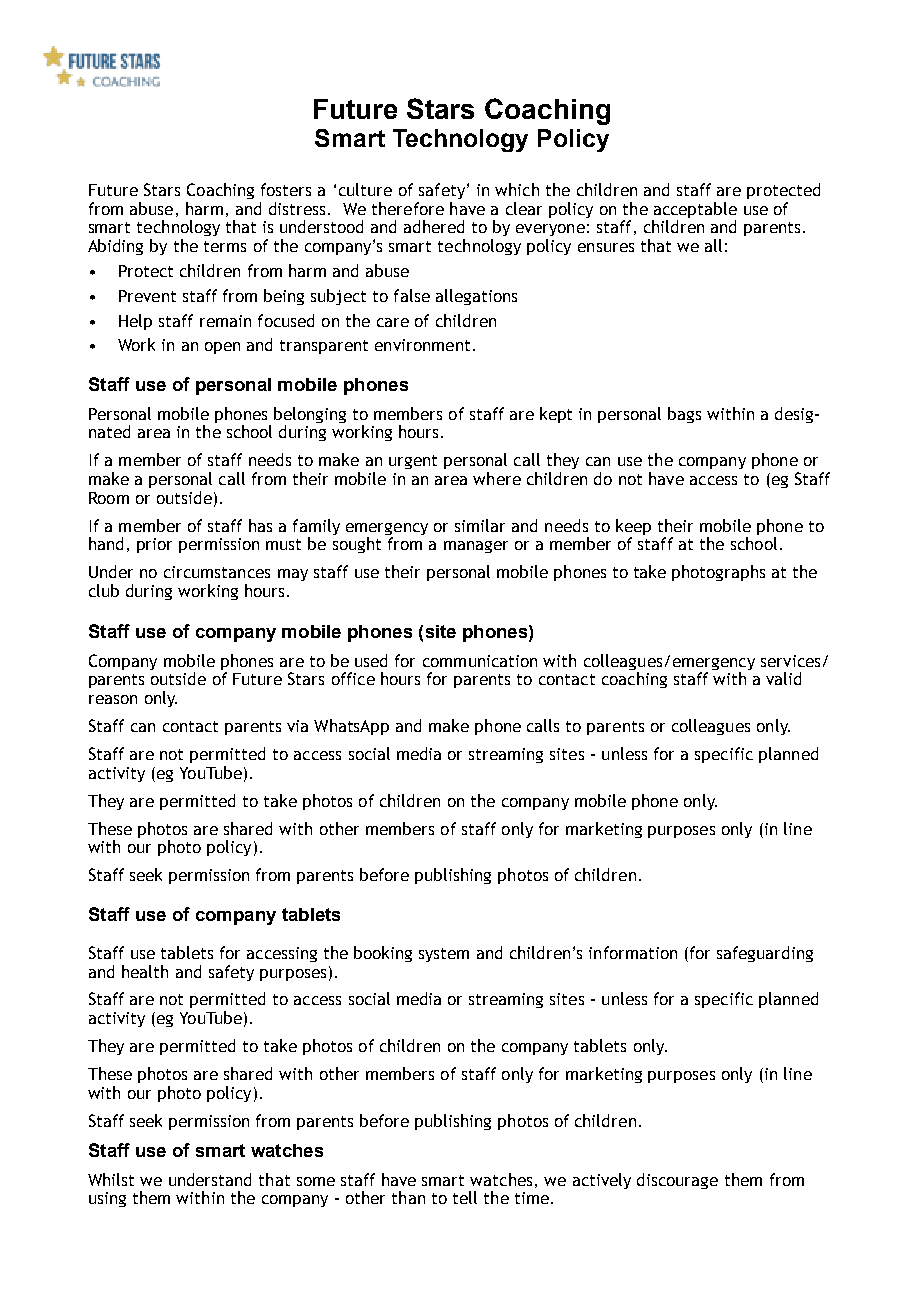 This screenshot has width=924, height=1308. I want to click on adhered, so click(434, 226).
